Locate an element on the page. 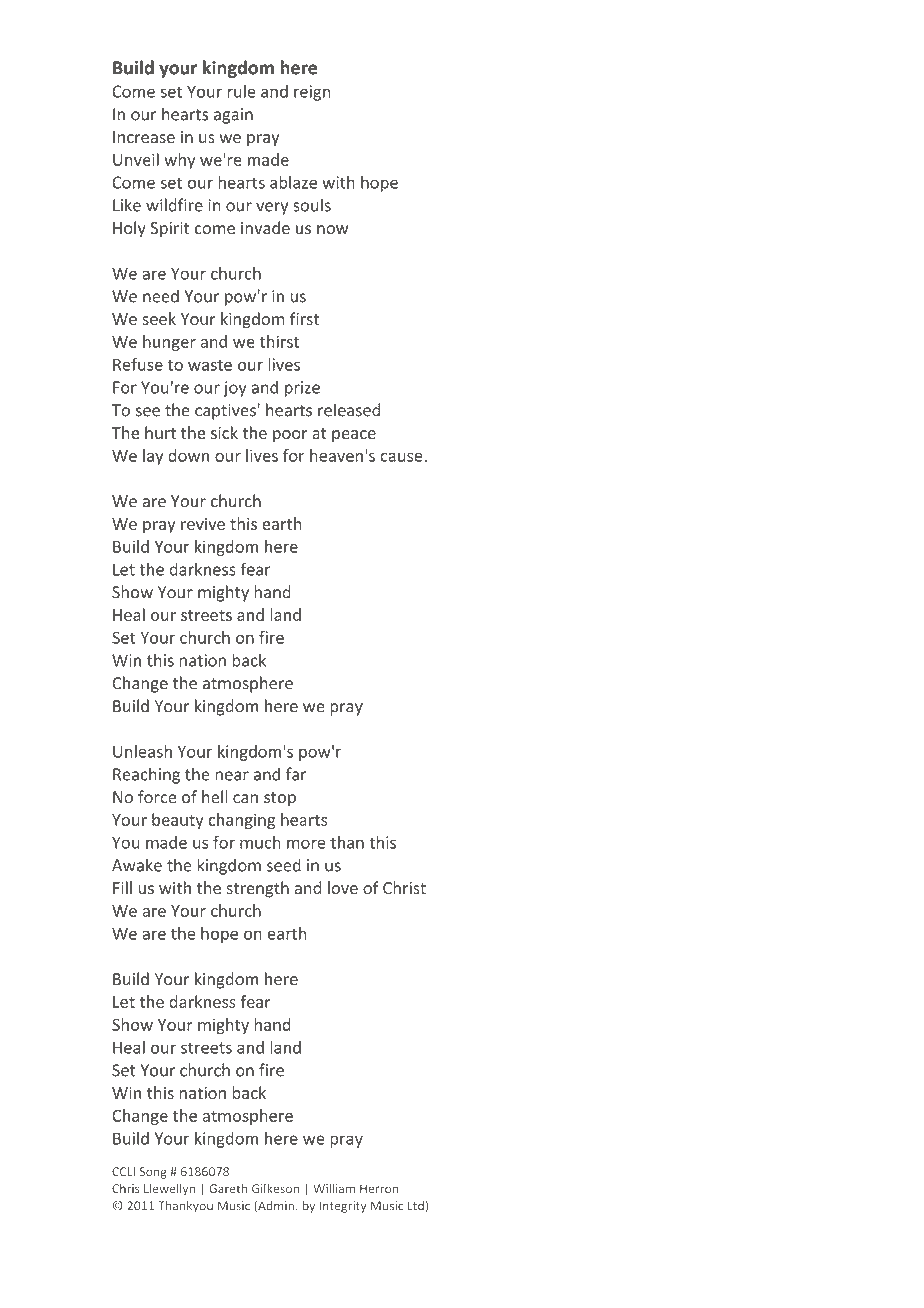 Image resolution: width=924 pixels, height=1308 pixels. rule is located at coordinates (242, 91).
